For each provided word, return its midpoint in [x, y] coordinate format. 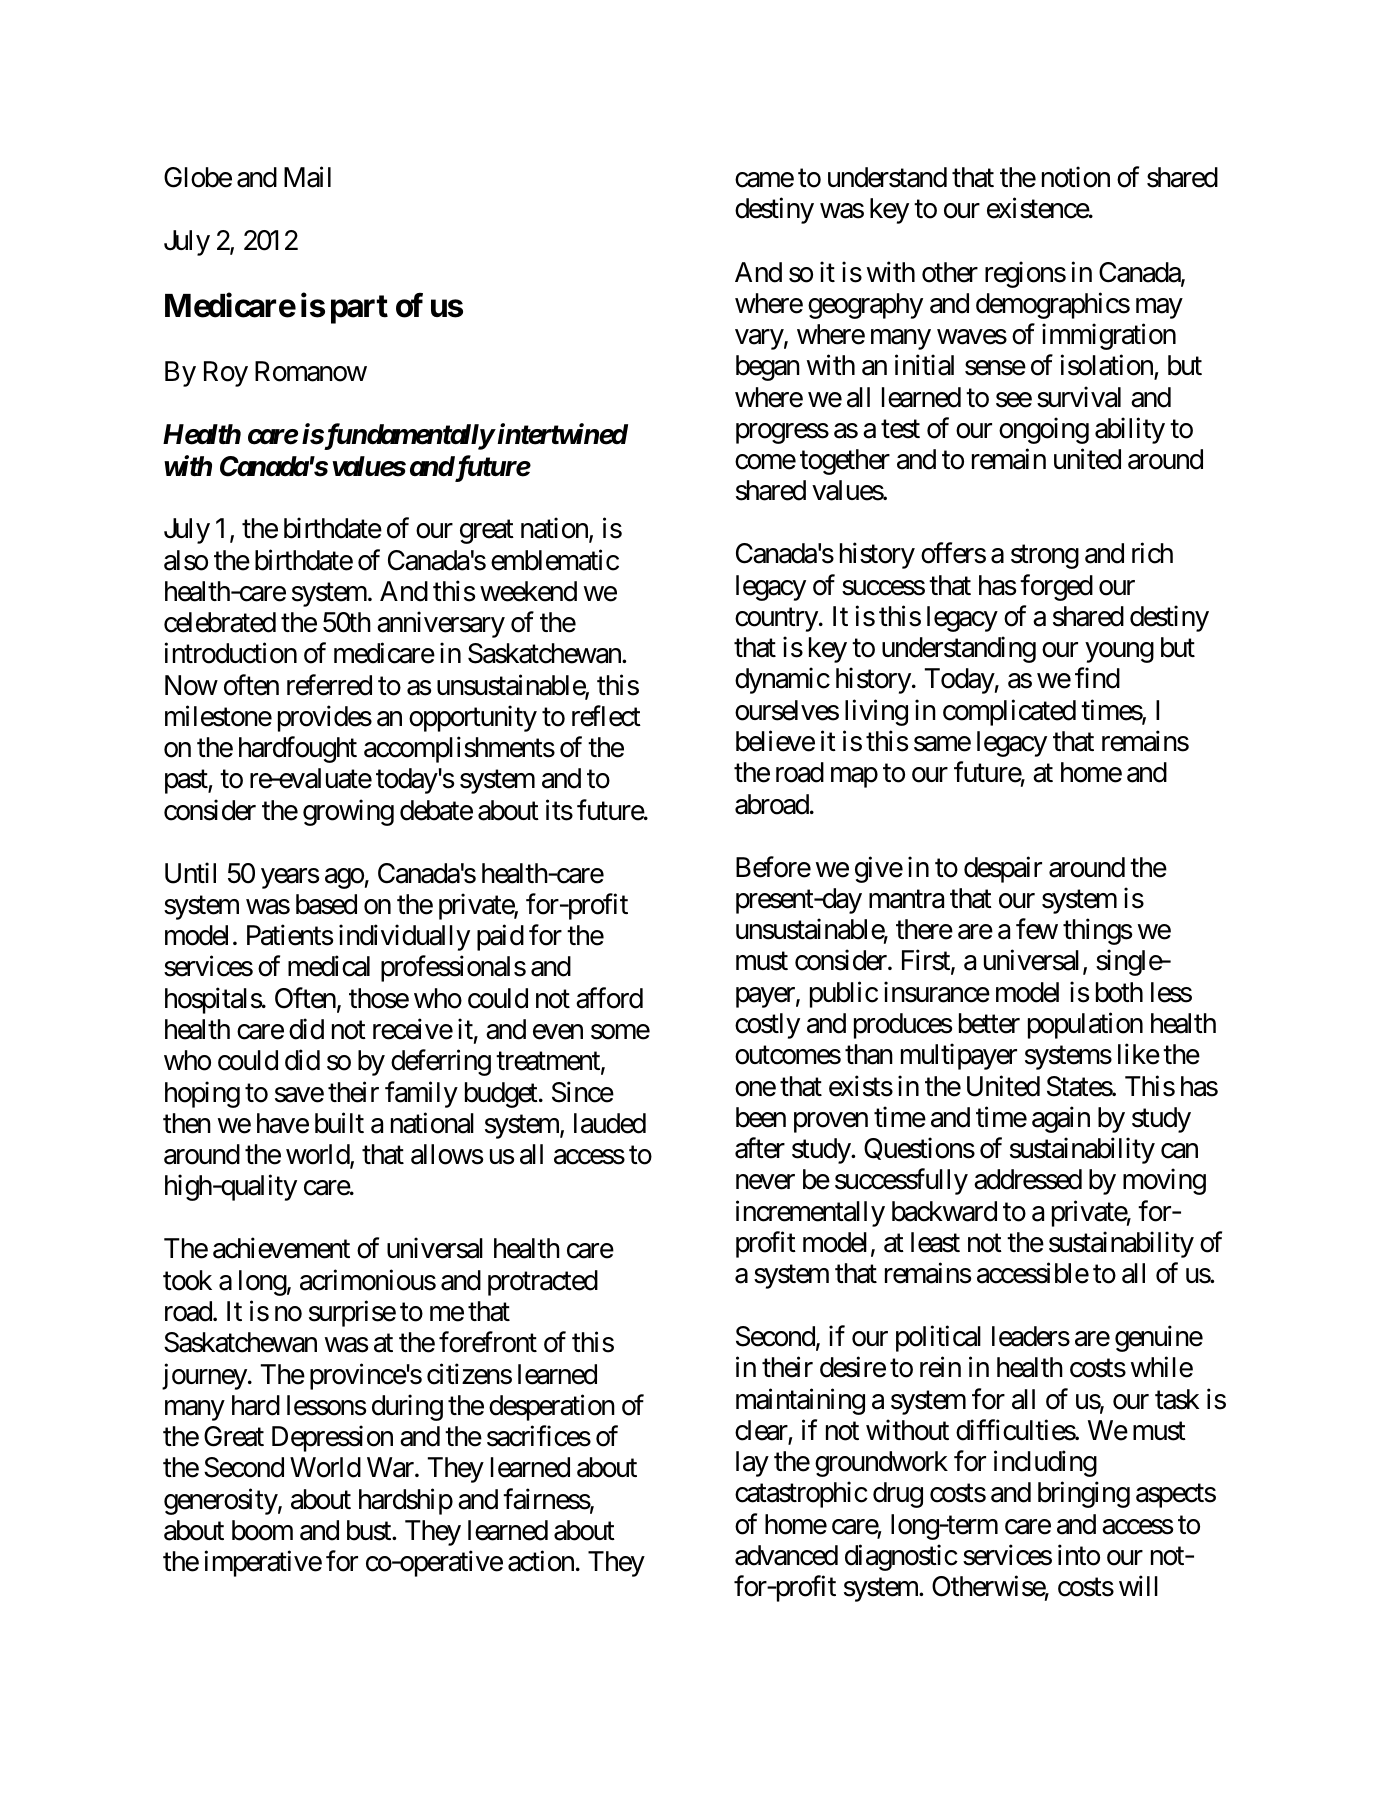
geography [865, 306]
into [1079, 1555]
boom [262, 1530]
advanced [786, 1555]
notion [1076, 177]
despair [1003, 869]
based [326, 904]
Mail [307, 177]
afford [609, 998]
